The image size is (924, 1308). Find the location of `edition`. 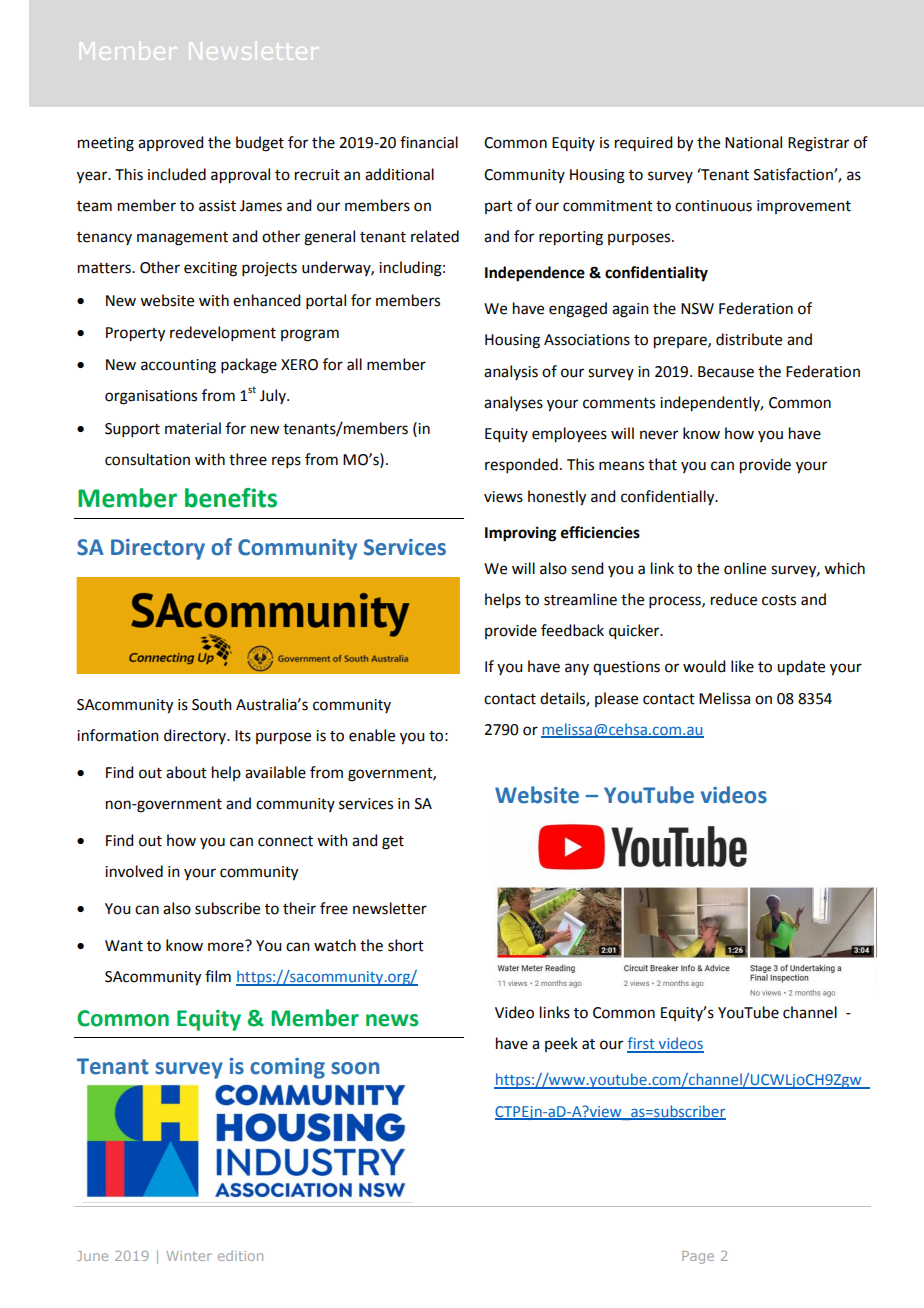

edition is located at coordinates (240, 1255).
